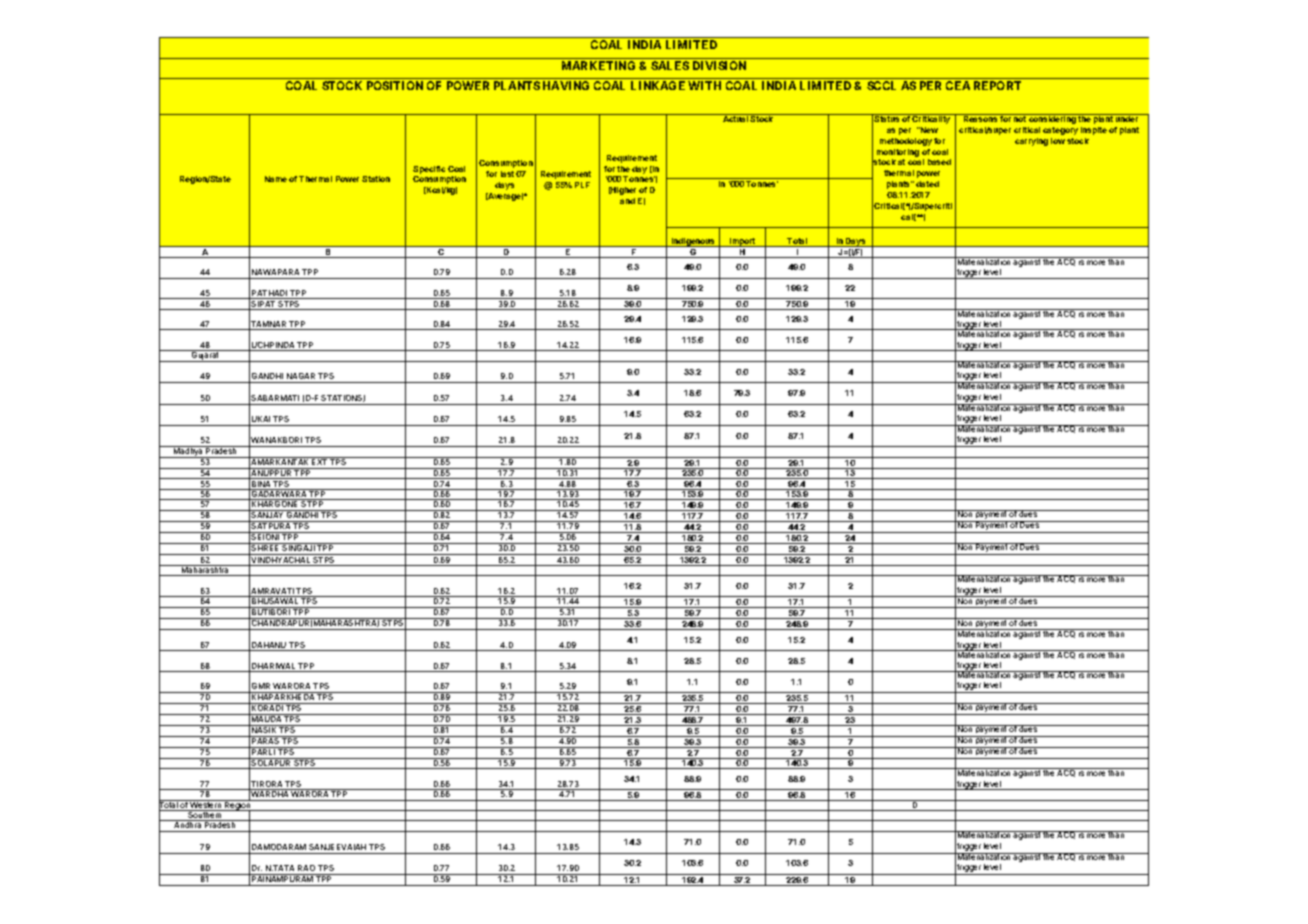  I want to click on Specific, so click(429, 170).
